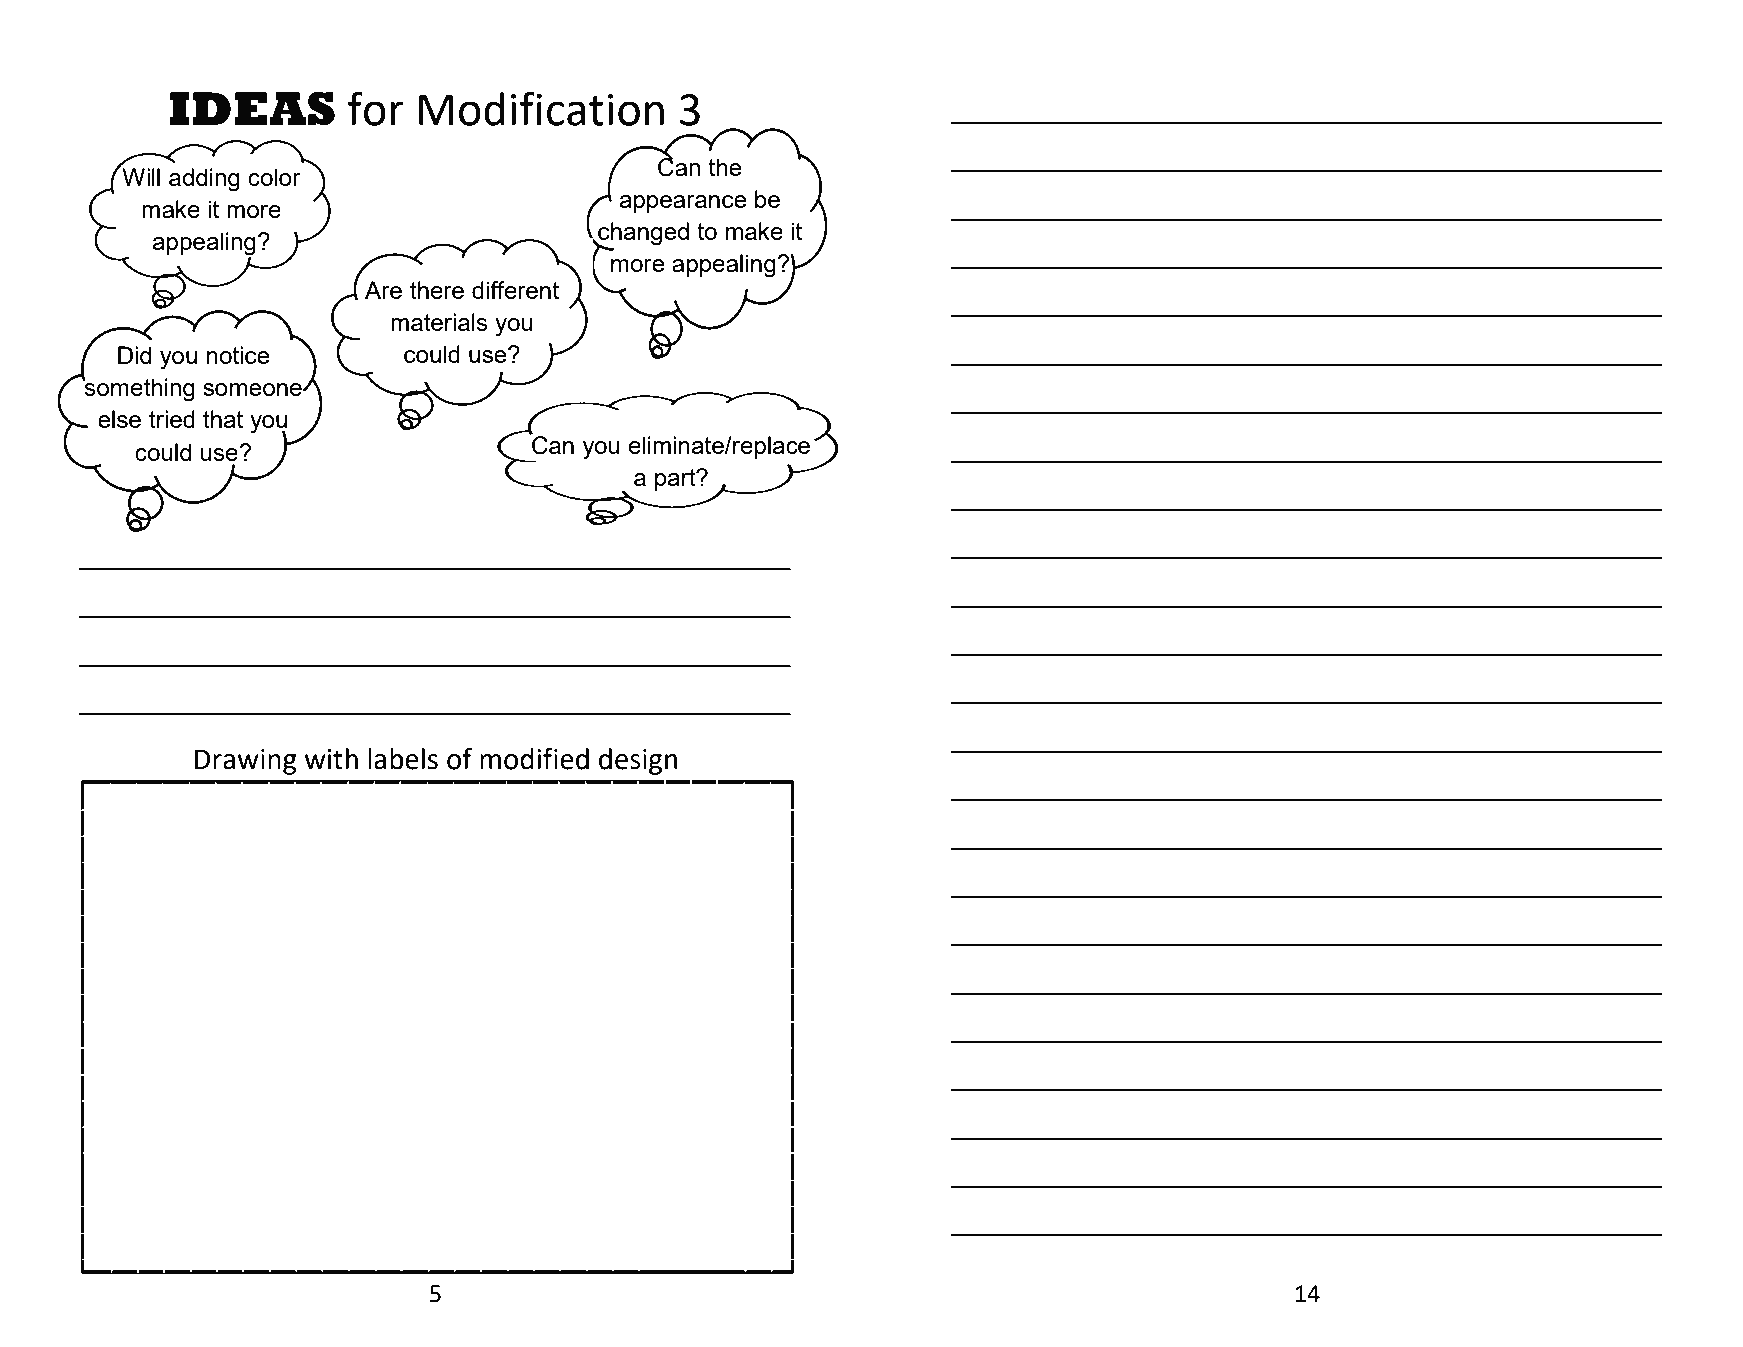 Image resolution: width=1743 pixels, height=1347 pixels. What do you see at coordinates (223, 419) in the document?
I see `that` at bounding box center [223, 419].
